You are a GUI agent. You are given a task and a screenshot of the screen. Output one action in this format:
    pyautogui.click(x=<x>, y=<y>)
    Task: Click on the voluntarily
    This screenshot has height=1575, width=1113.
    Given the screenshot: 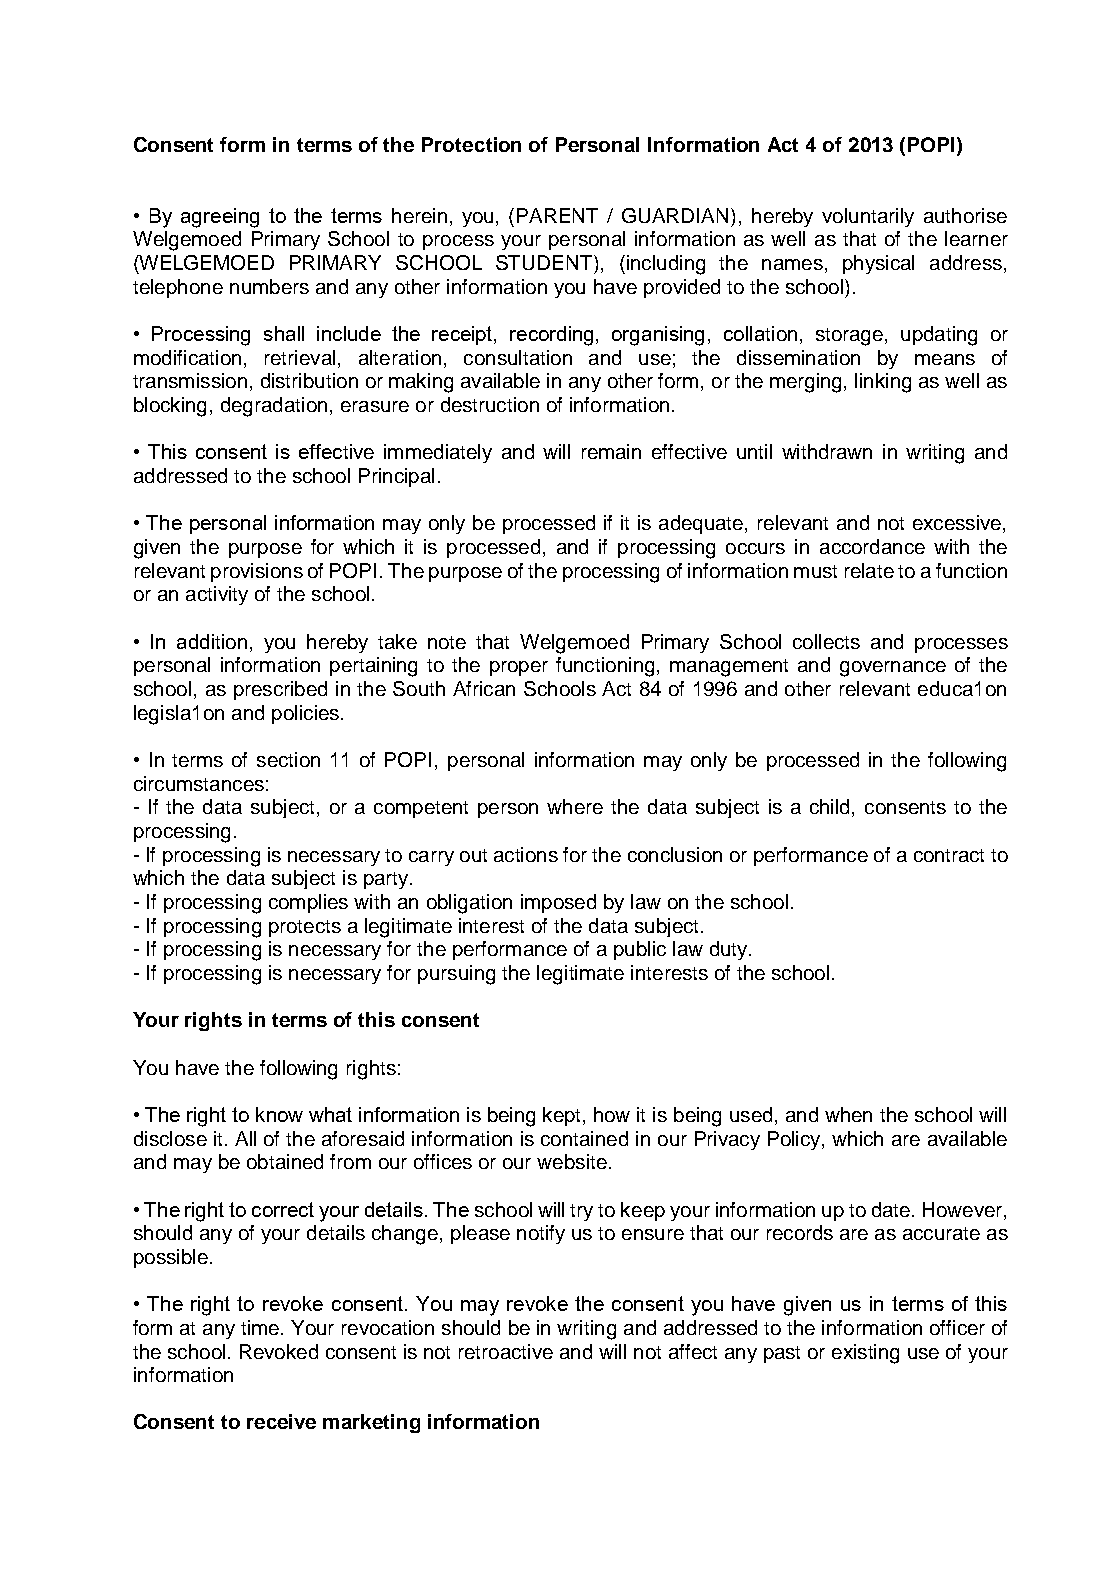 What is the action you would take?
    pyautogui.click(x=868, y=217)
